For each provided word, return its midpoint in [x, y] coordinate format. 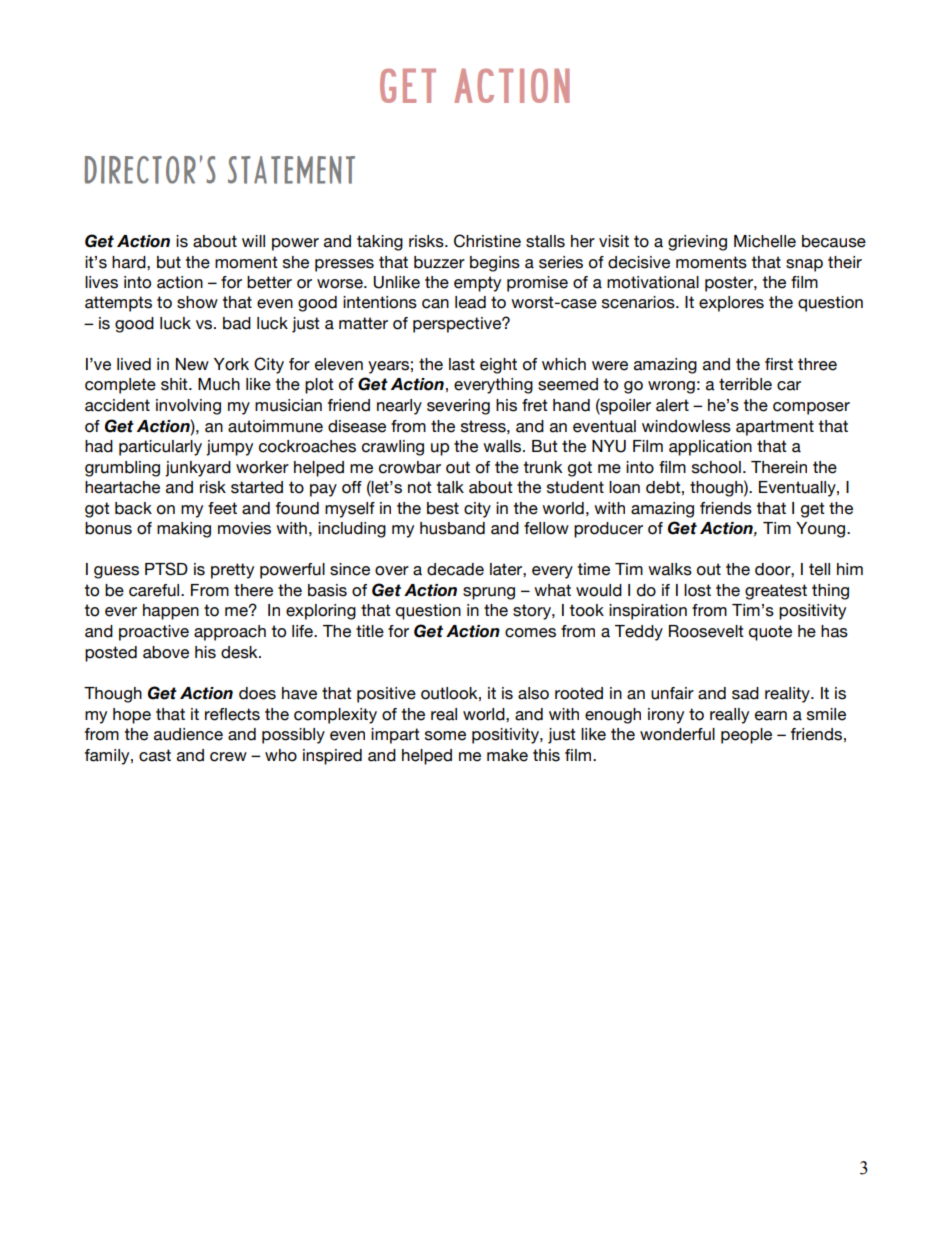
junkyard [198, 469]
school [716, 467]
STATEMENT [291, 170]
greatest [776, 592]
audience [188, 734]
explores [731, 304]
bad [237, 323]
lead [470, 302]
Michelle [765, 241]
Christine [487, 241]
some [445, 736]
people [746, 736]
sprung [489, 593]
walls [503, 446]
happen [171, 612]
